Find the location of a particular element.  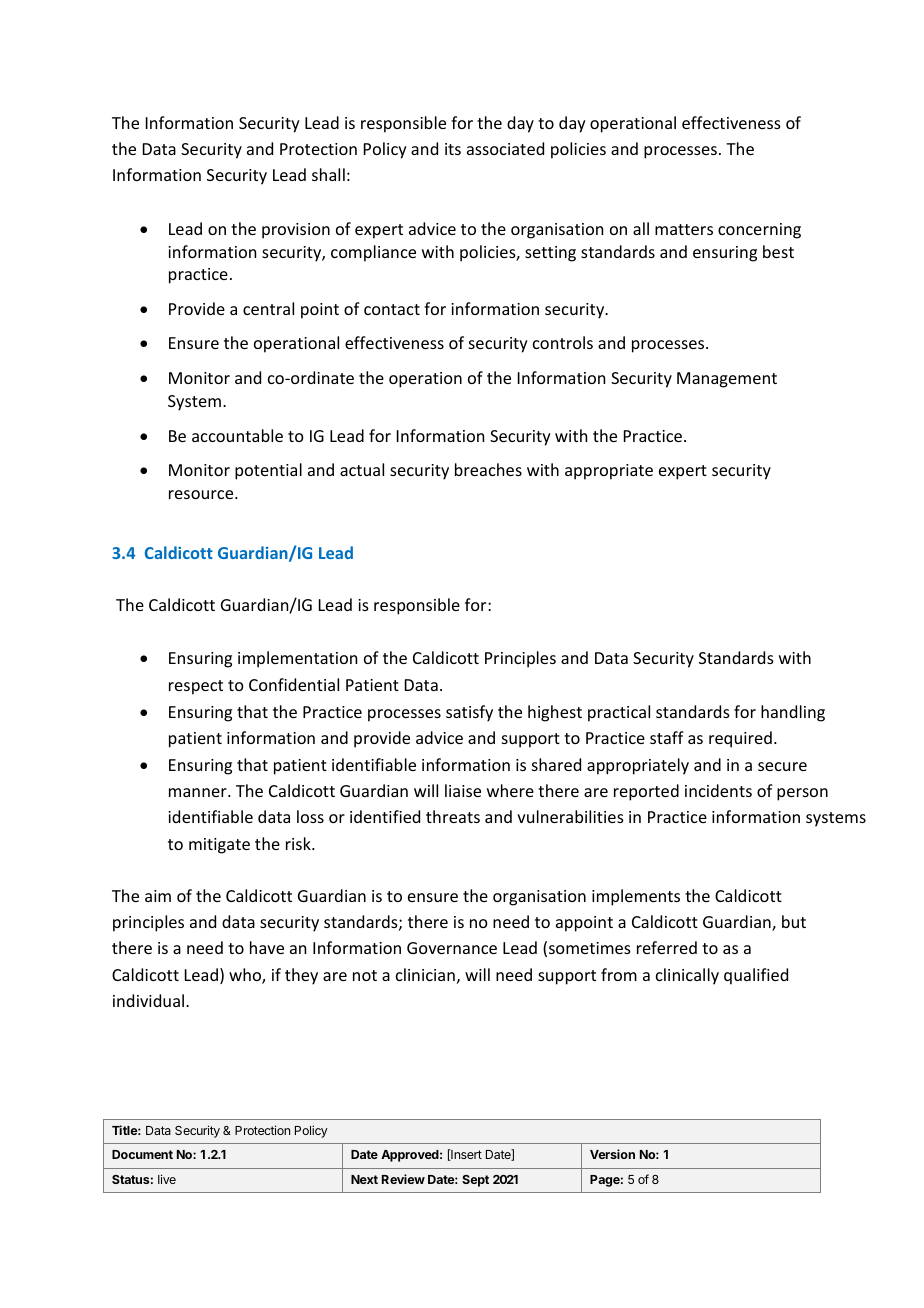

live is located at coordinates (167, 1179).
